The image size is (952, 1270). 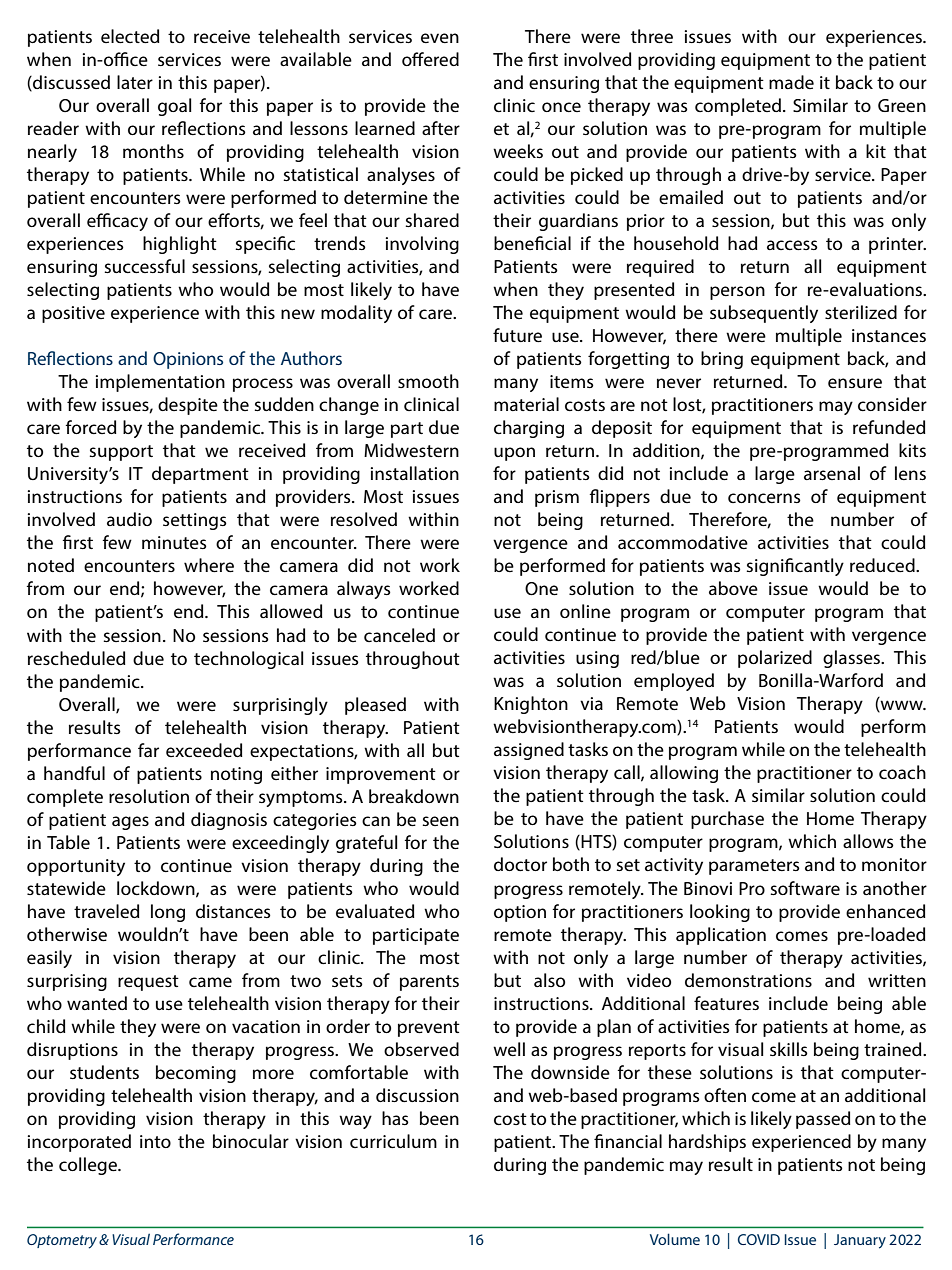 I want to click on offered, so click(x=430, y=59).
